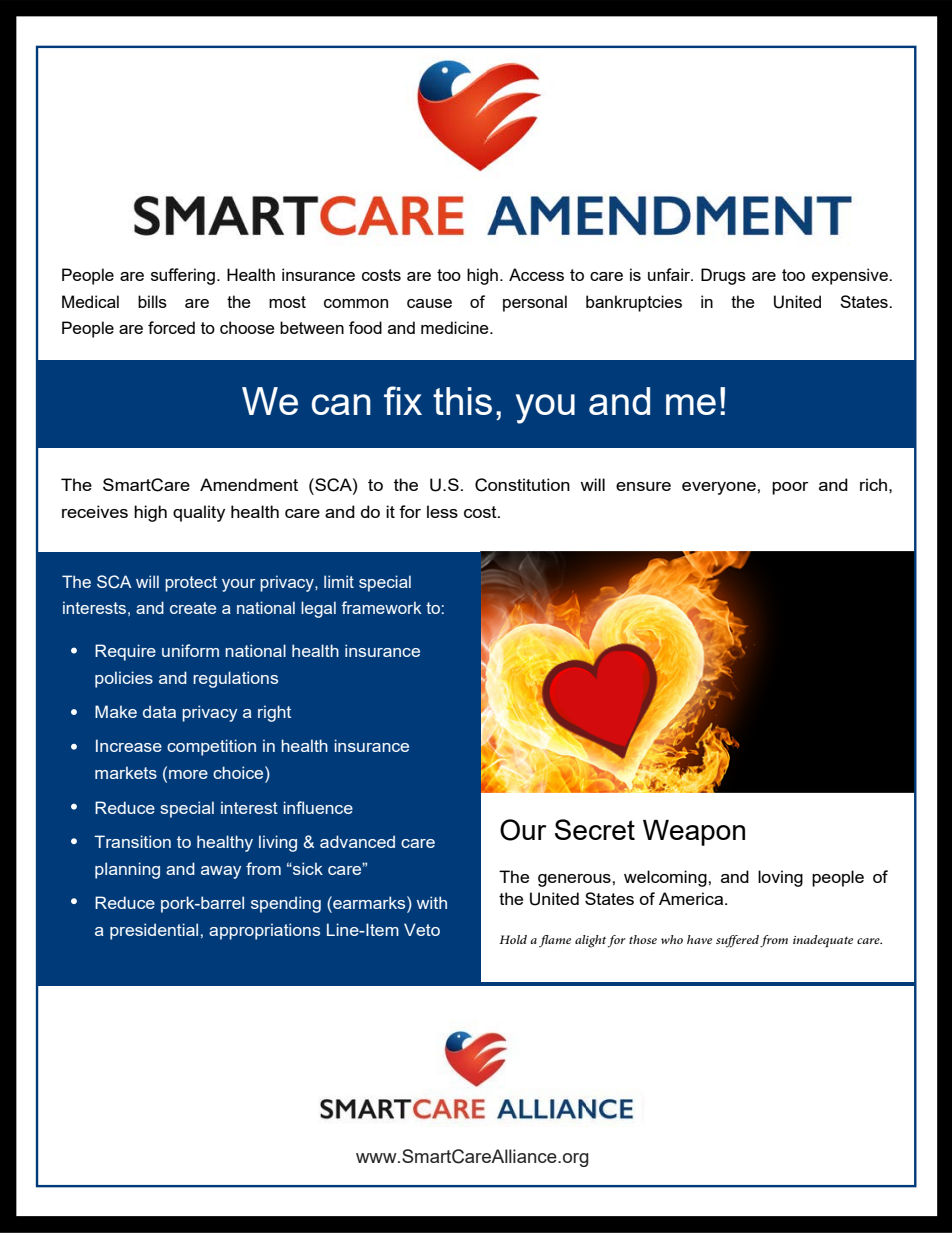 The image size is (952, 1233). Describe the element at coordinates (193, 608) in the image. I see `create` at that location.
